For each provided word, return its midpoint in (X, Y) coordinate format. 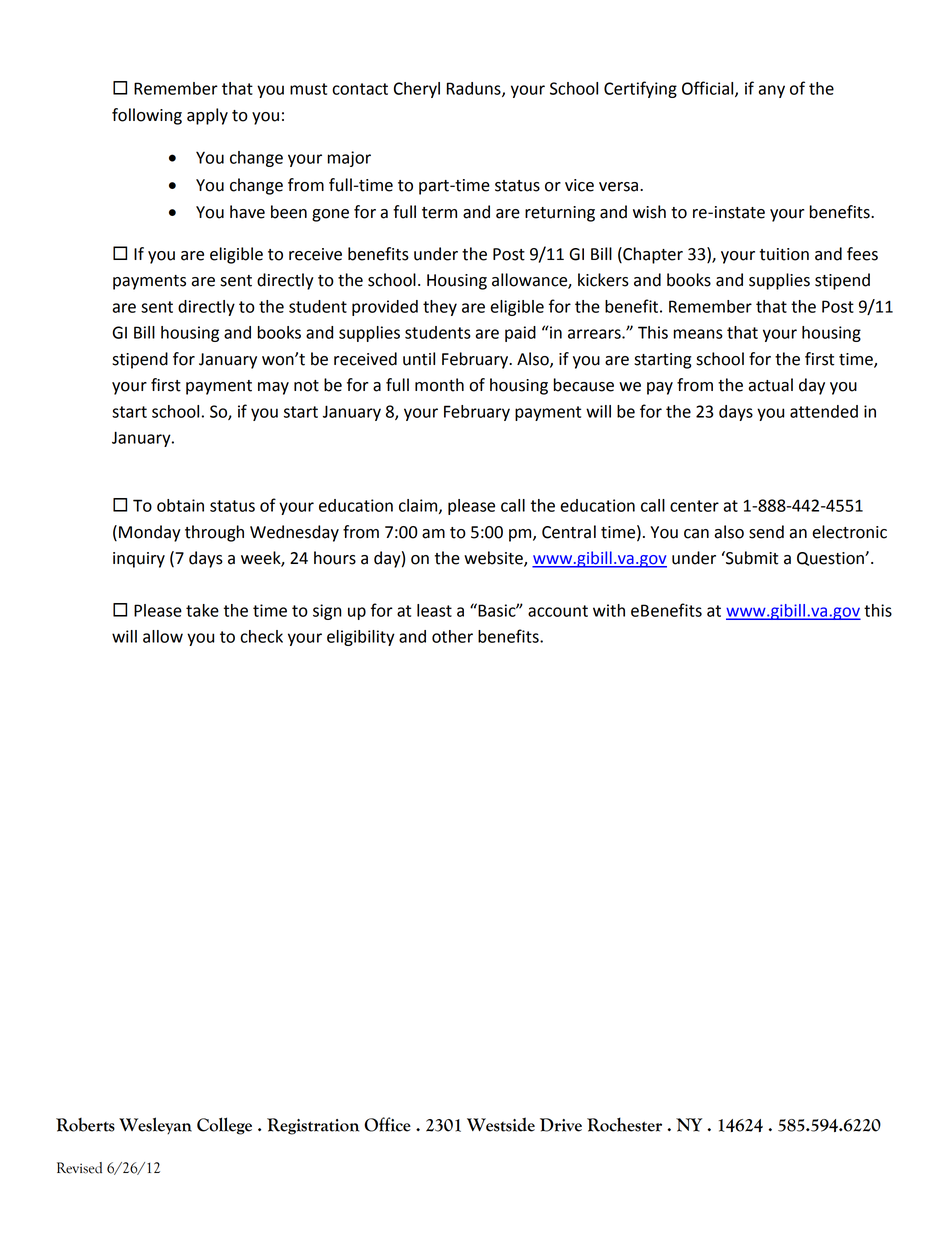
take (202, 610)
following (147, 116)
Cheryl (417, 90)
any (772, 91)
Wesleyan (155, 1125)
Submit (751, 558)
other (452, 636)
